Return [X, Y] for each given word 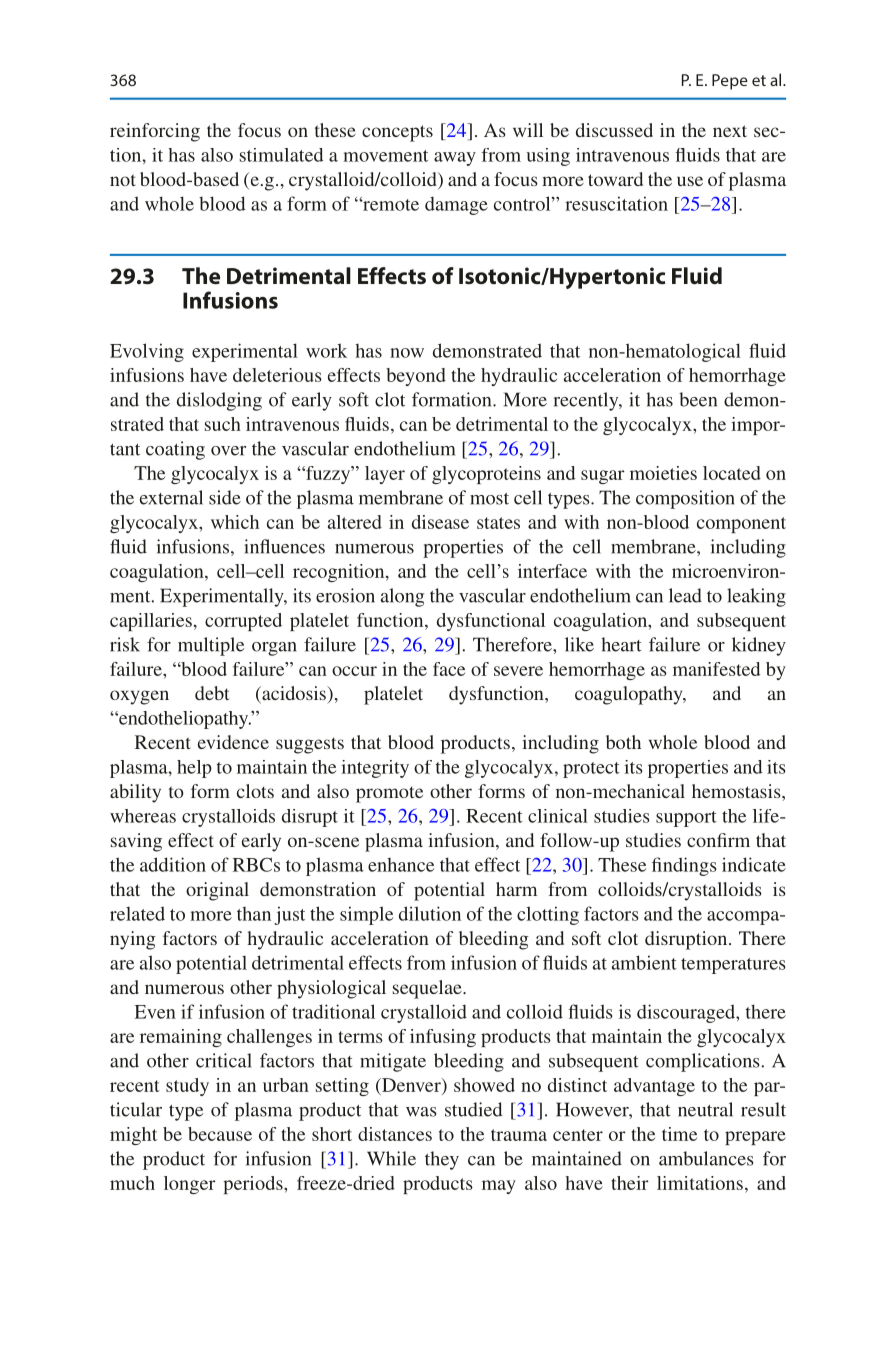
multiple [211, 646]
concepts [397, 133]
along [402, 597]
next [730, 131]
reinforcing [155, 132]
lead [685, 595]
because [220, 1134]
